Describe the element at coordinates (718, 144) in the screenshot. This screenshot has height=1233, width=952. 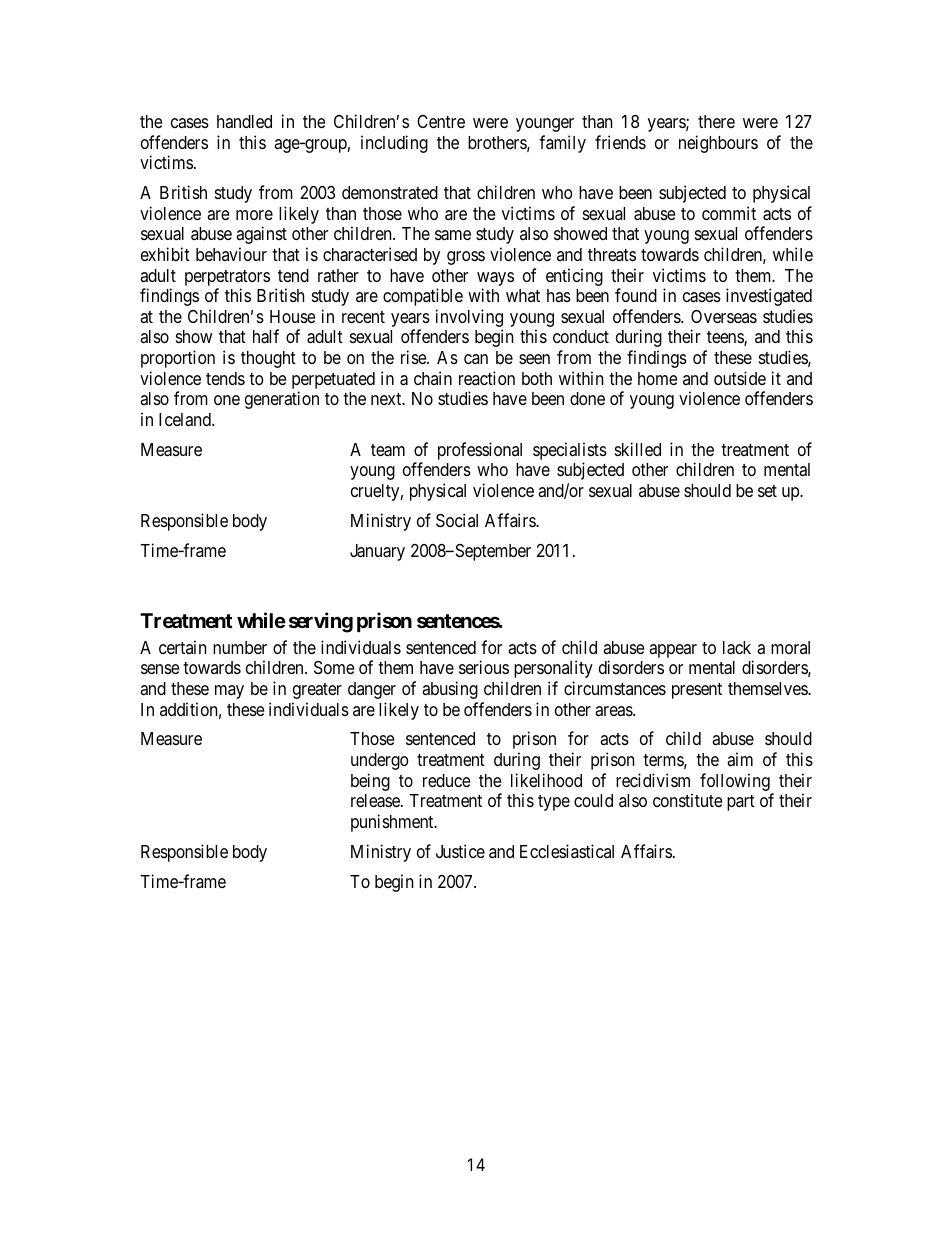
I see `neighbours` at that location.
